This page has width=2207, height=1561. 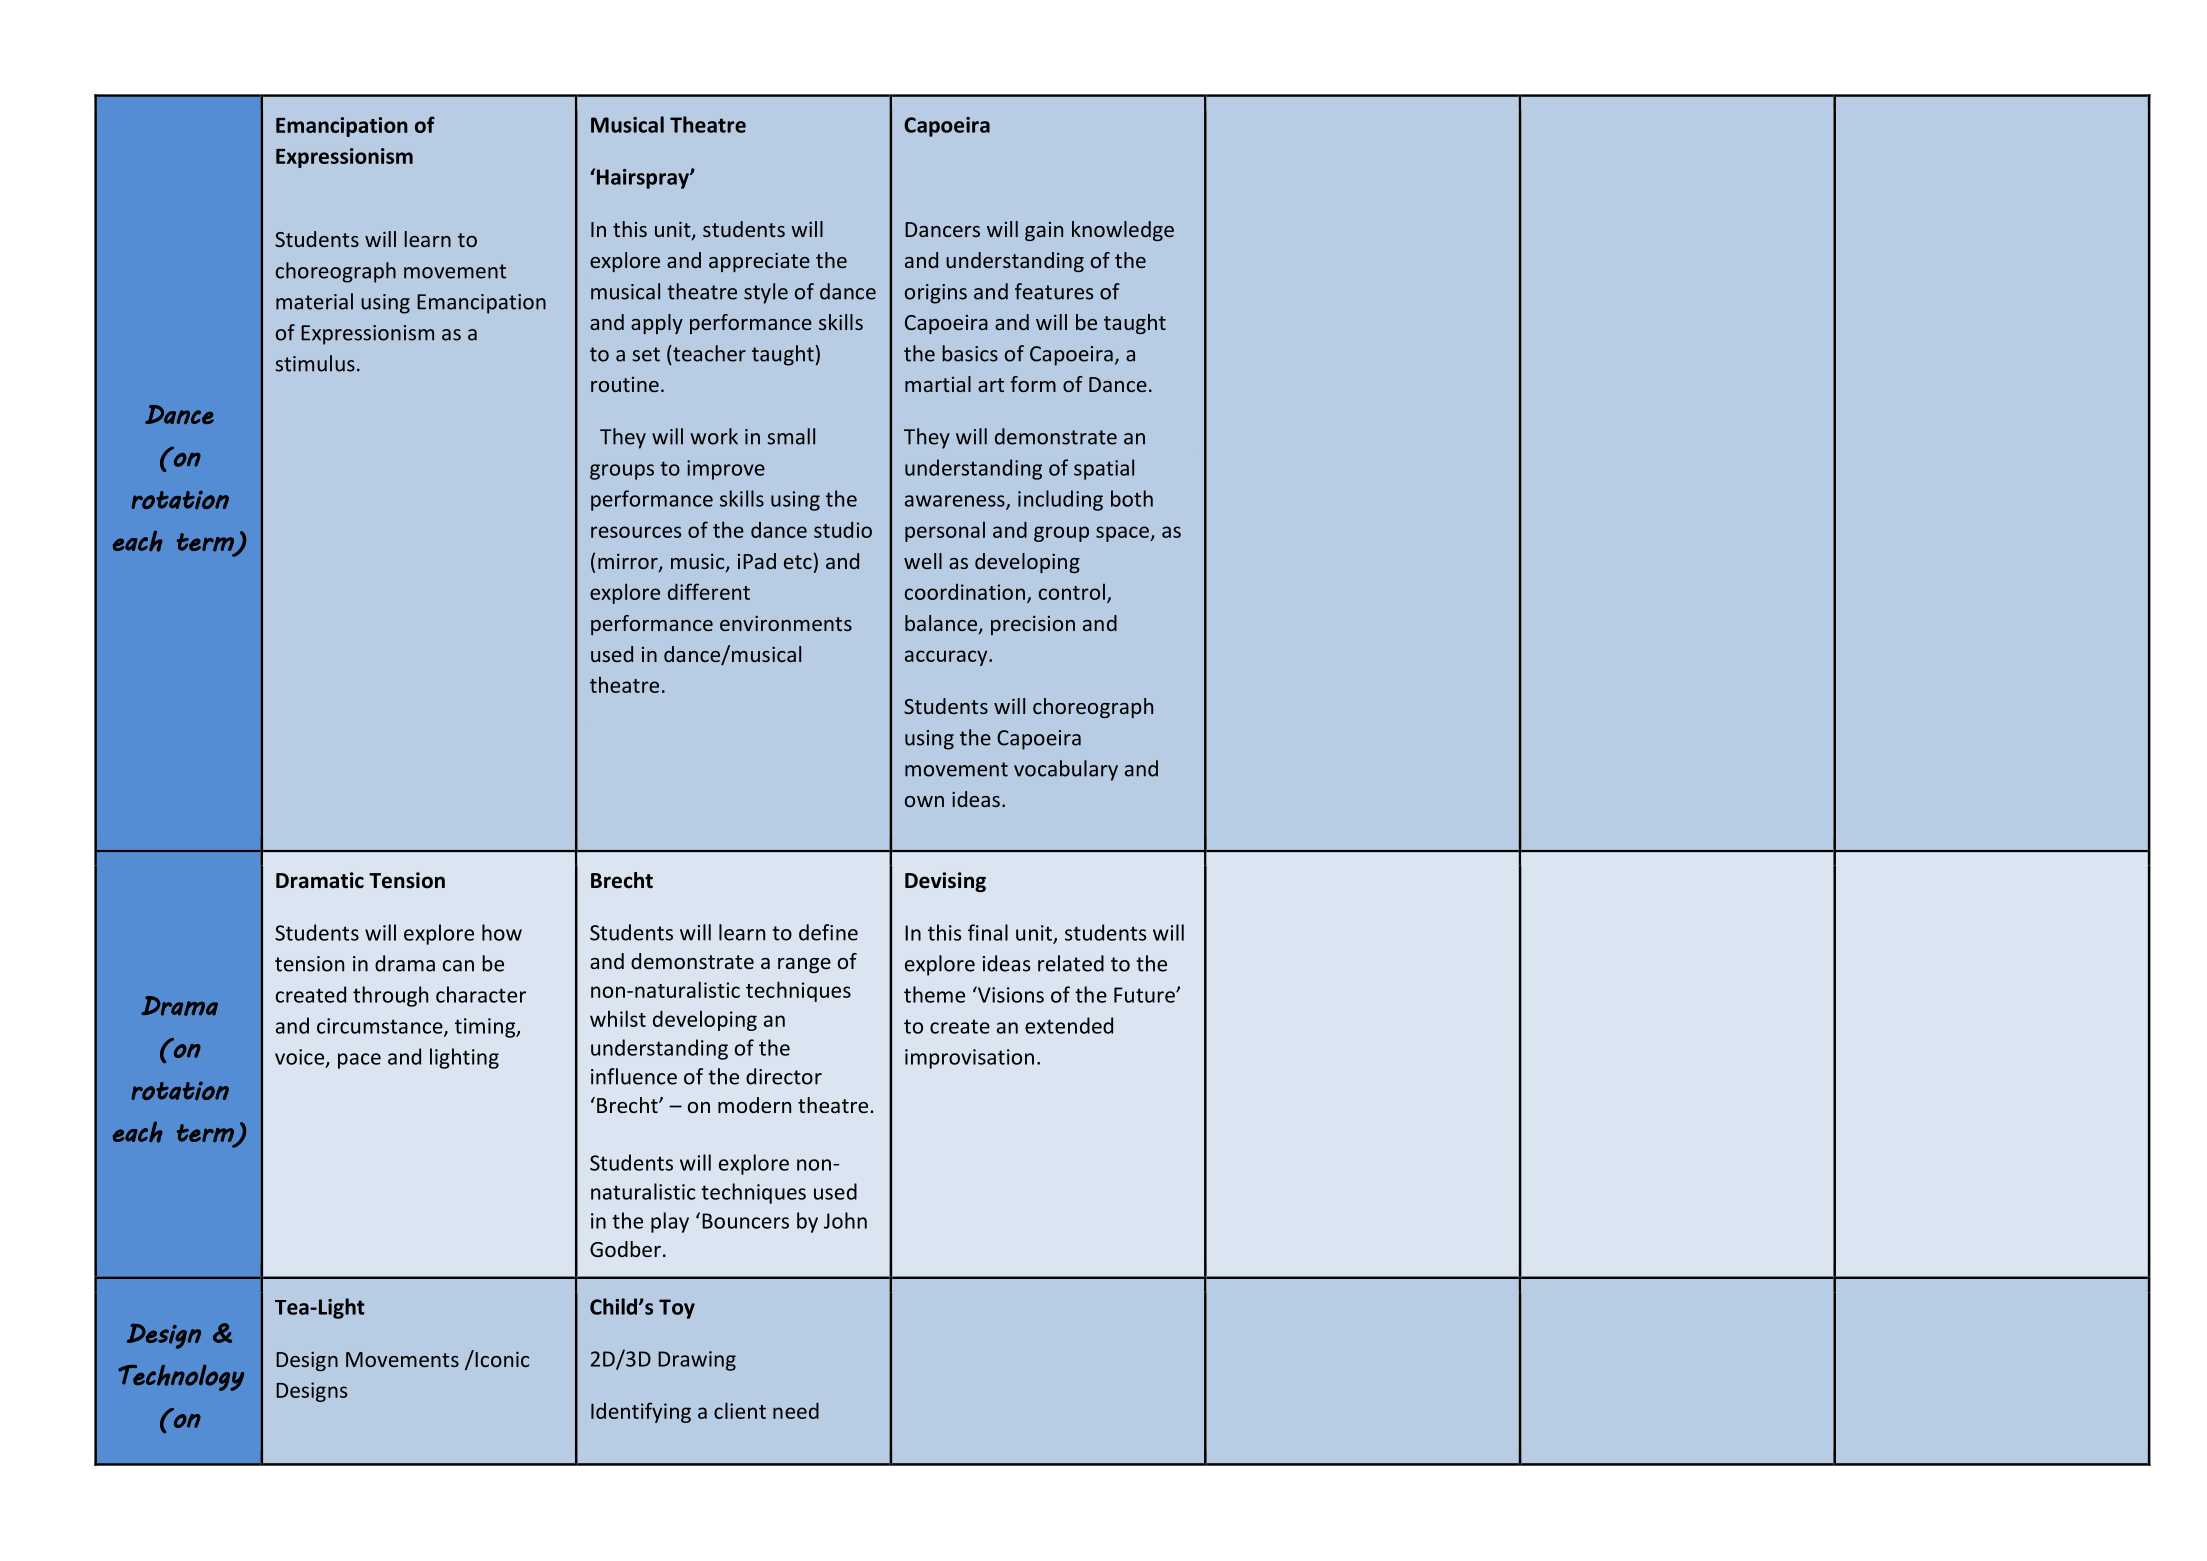 What do you see at coordinates (1033, 625) in the page?
I see `precision` at bounding box center [1033, 625].
